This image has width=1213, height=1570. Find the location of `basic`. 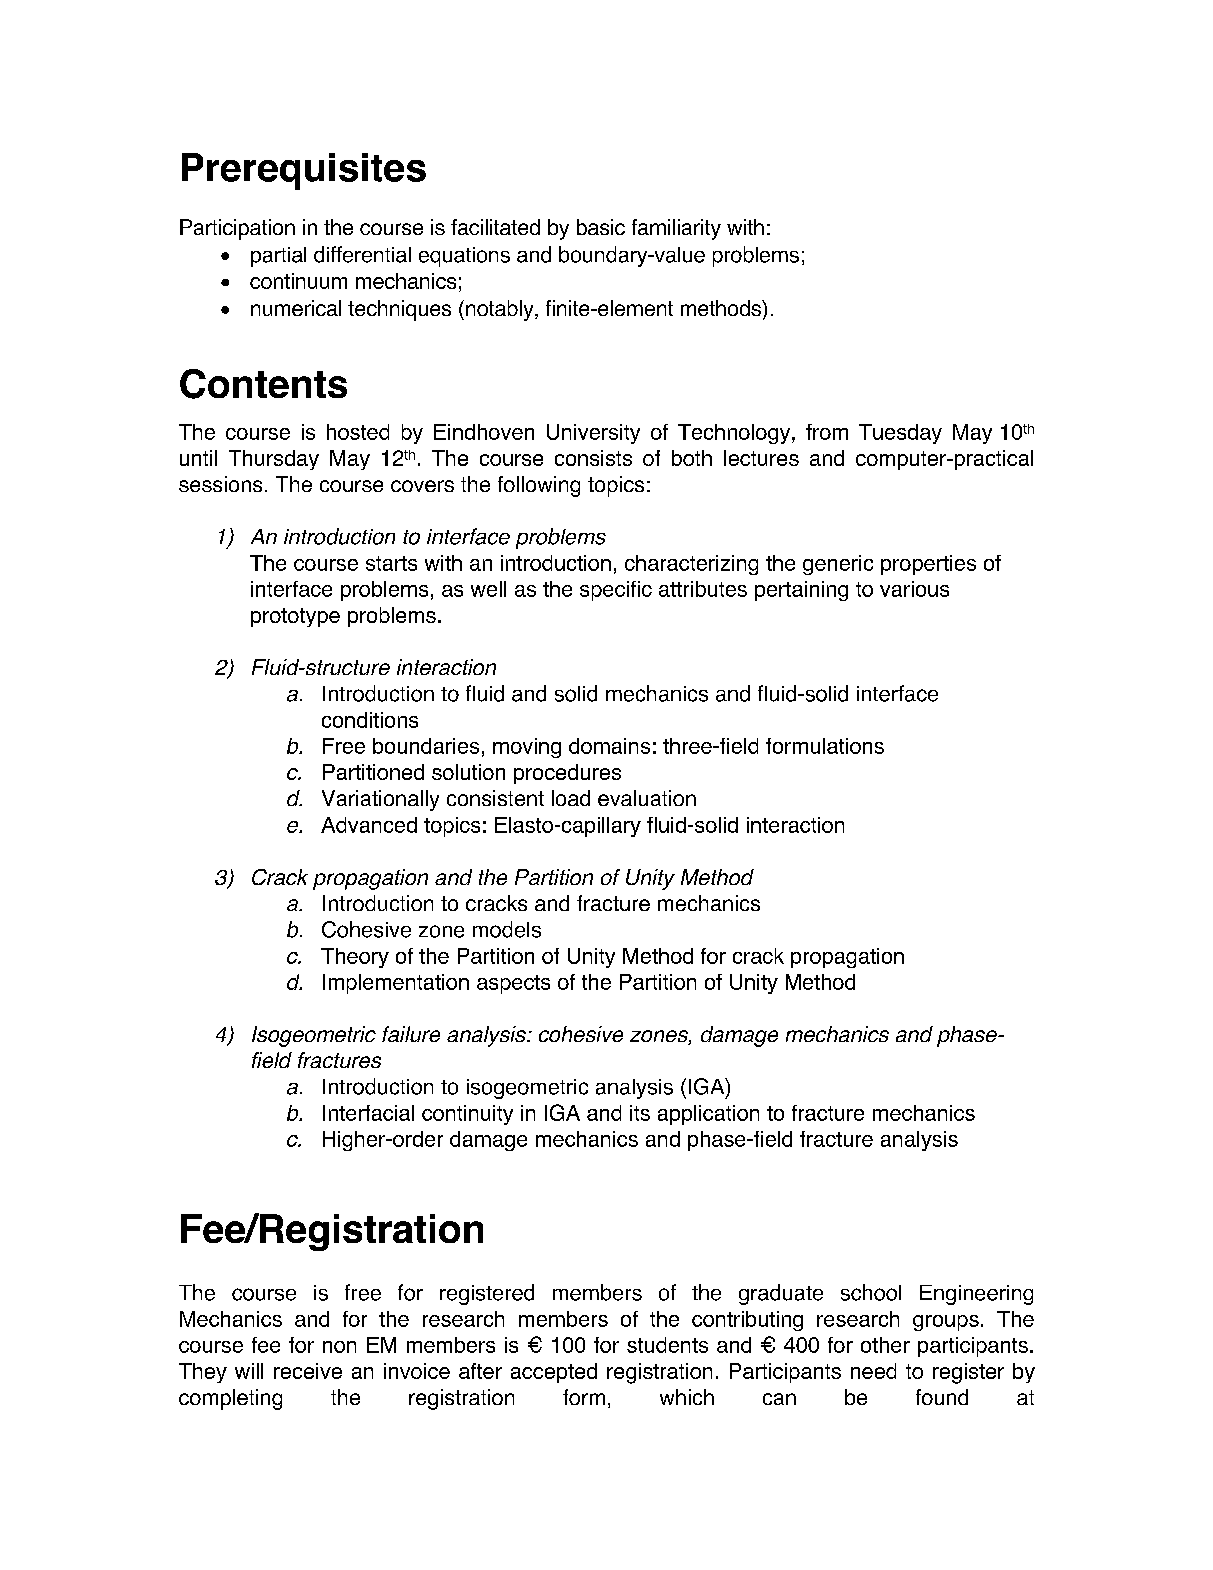

basic is located at coordinates (601, 227).
